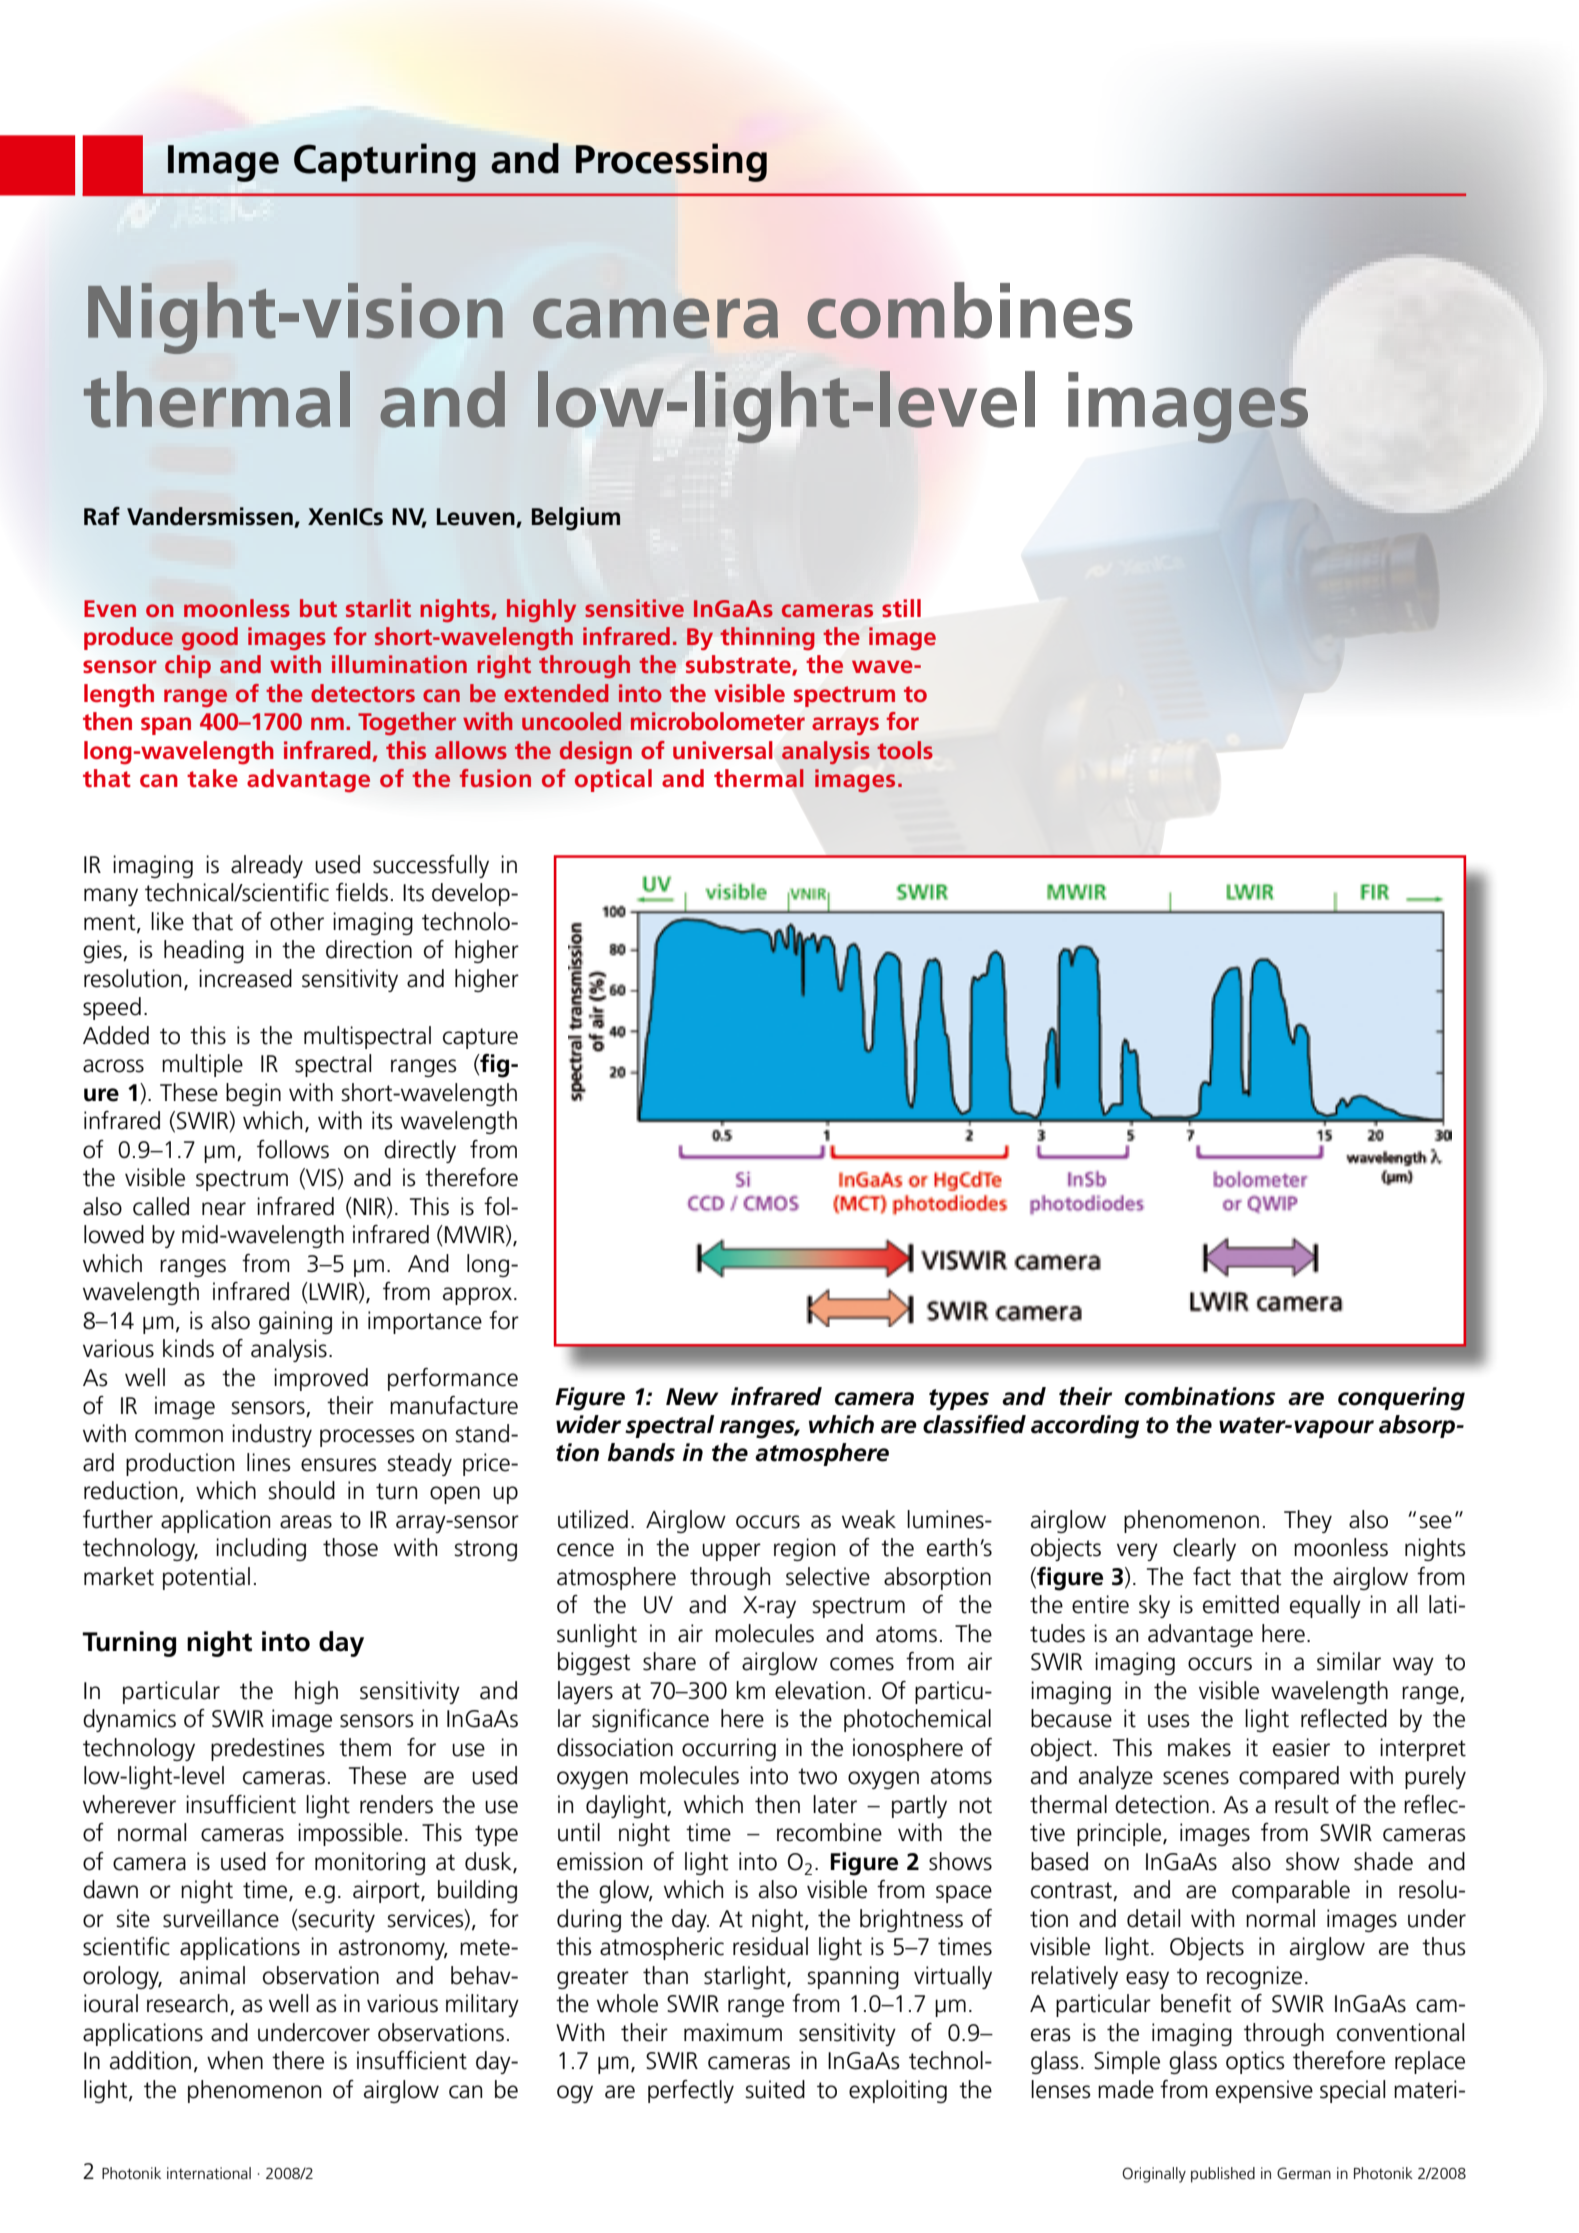 The height and width of the image is (2233, 1579). I want to click on suited, so click(775, 2089).
